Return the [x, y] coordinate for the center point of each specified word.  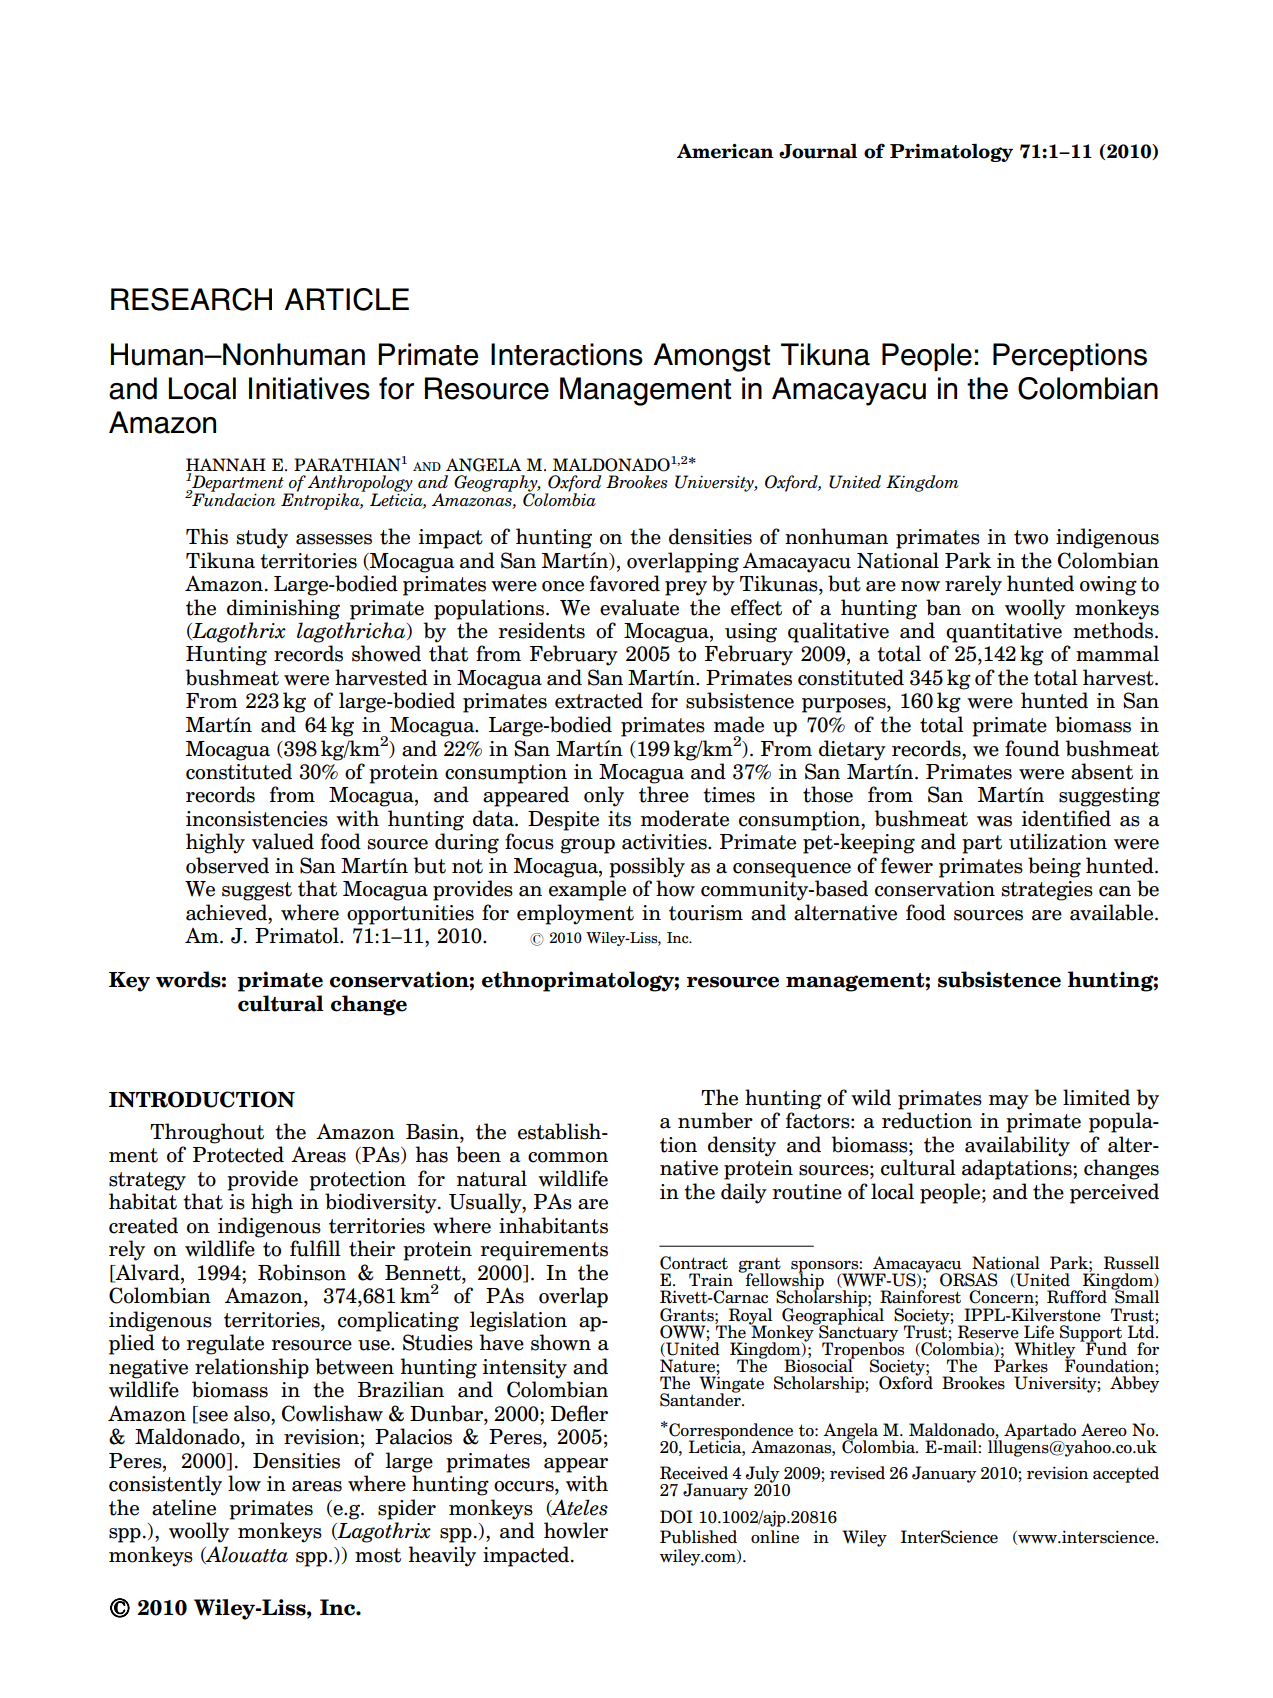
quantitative [1004, 633]
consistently [165, 1485]
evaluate [639, 607]
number [715, 1120]
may [1009, 1102]
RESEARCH [191, 299]
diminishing [283, 609]
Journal [818, 151]
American [725, 151]
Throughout [207, 1133]
